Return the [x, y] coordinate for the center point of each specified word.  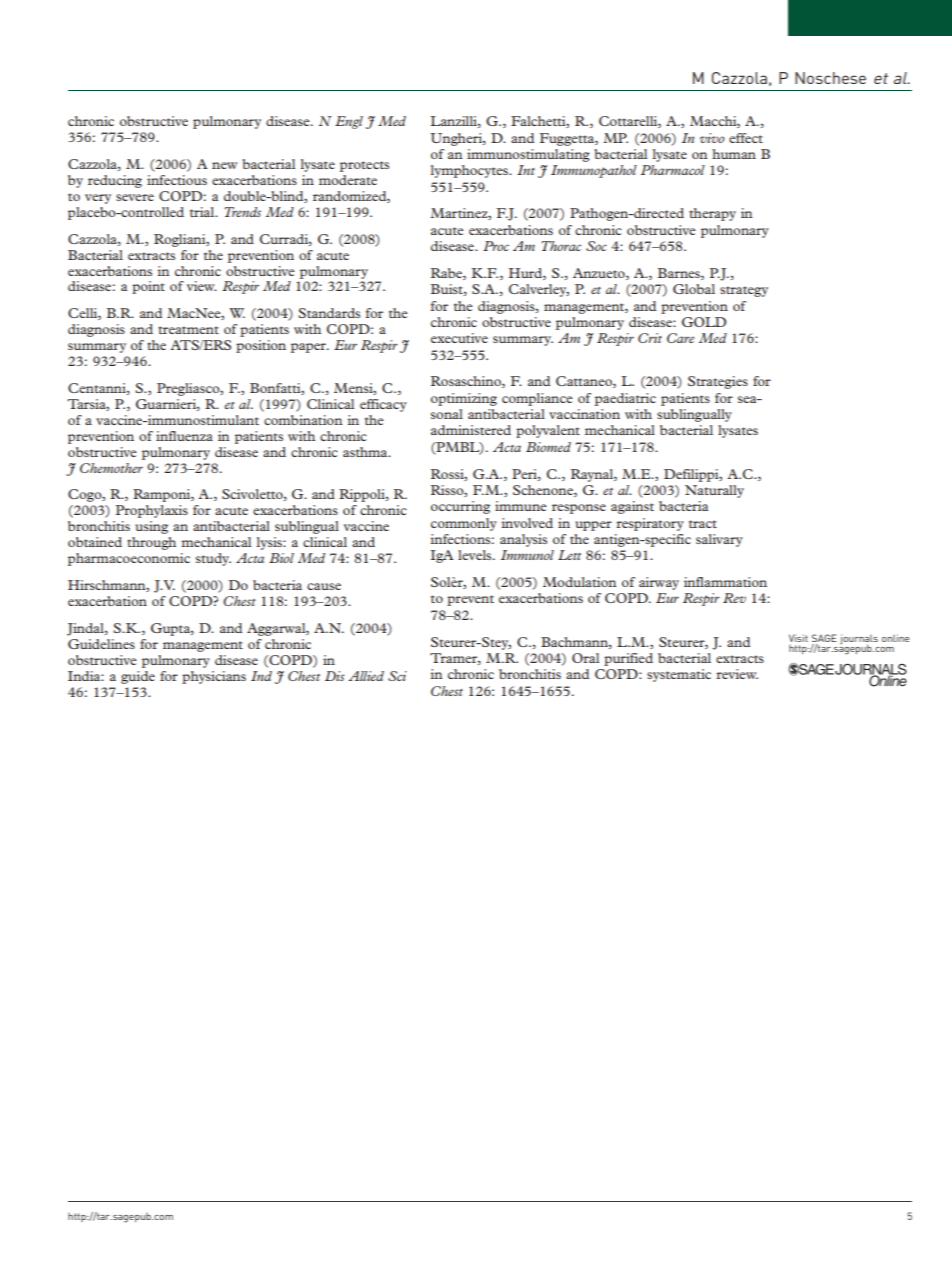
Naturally [714, 491]
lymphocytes [471, 171]
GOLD [704, 322]
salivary [719, 540]
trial [203, 212]
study [213, 559]
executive [459, 338]
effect [746, 138]
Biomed [548, 447]
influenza [184, 436]
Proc [496, 246]
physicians [214, 677]
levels [476, 555]
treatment [188, 330]
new [224, 165]
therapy [712, 214]
